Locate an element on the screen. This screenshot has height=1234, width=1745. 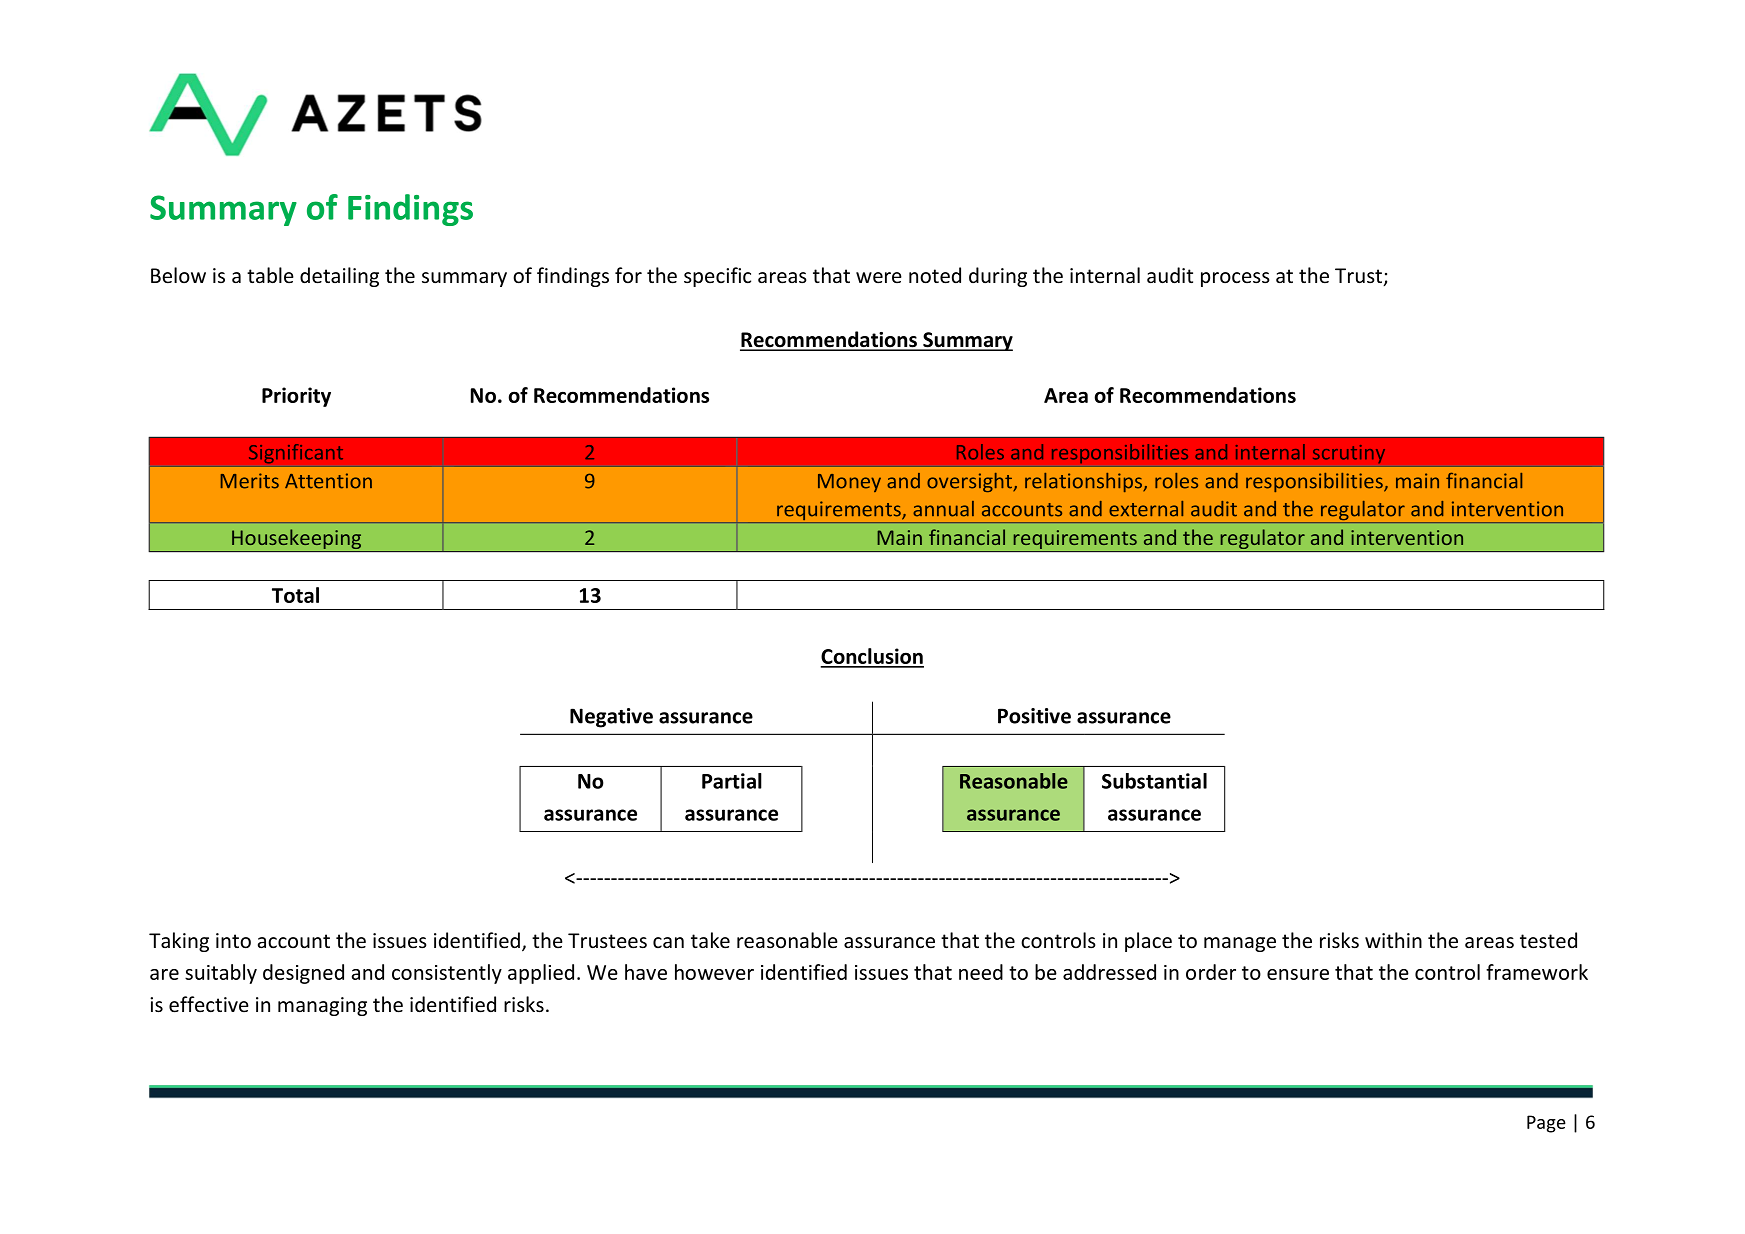
managing is located at coordinates (322, 1006).
